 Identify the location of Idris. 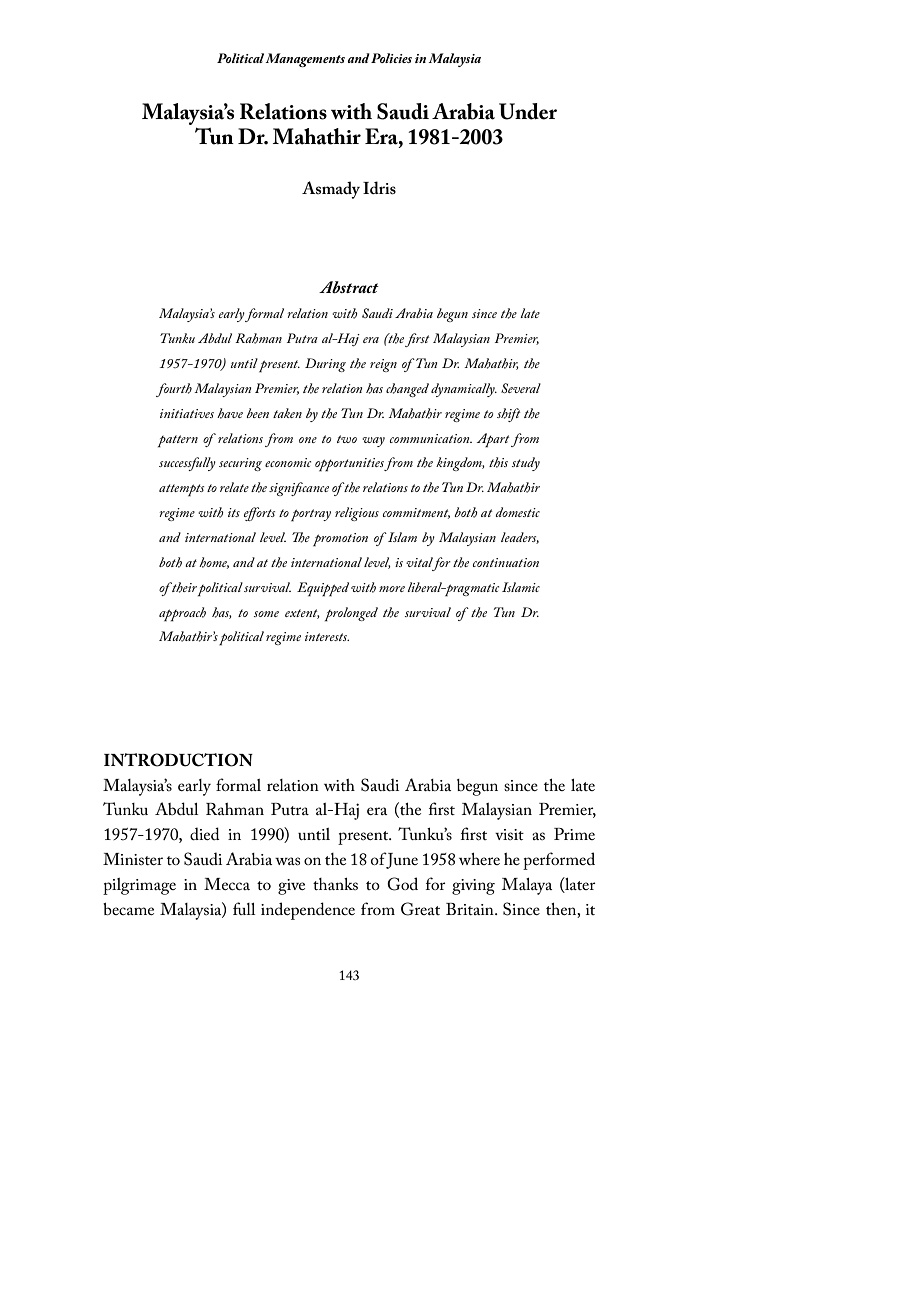
(379, 187).
